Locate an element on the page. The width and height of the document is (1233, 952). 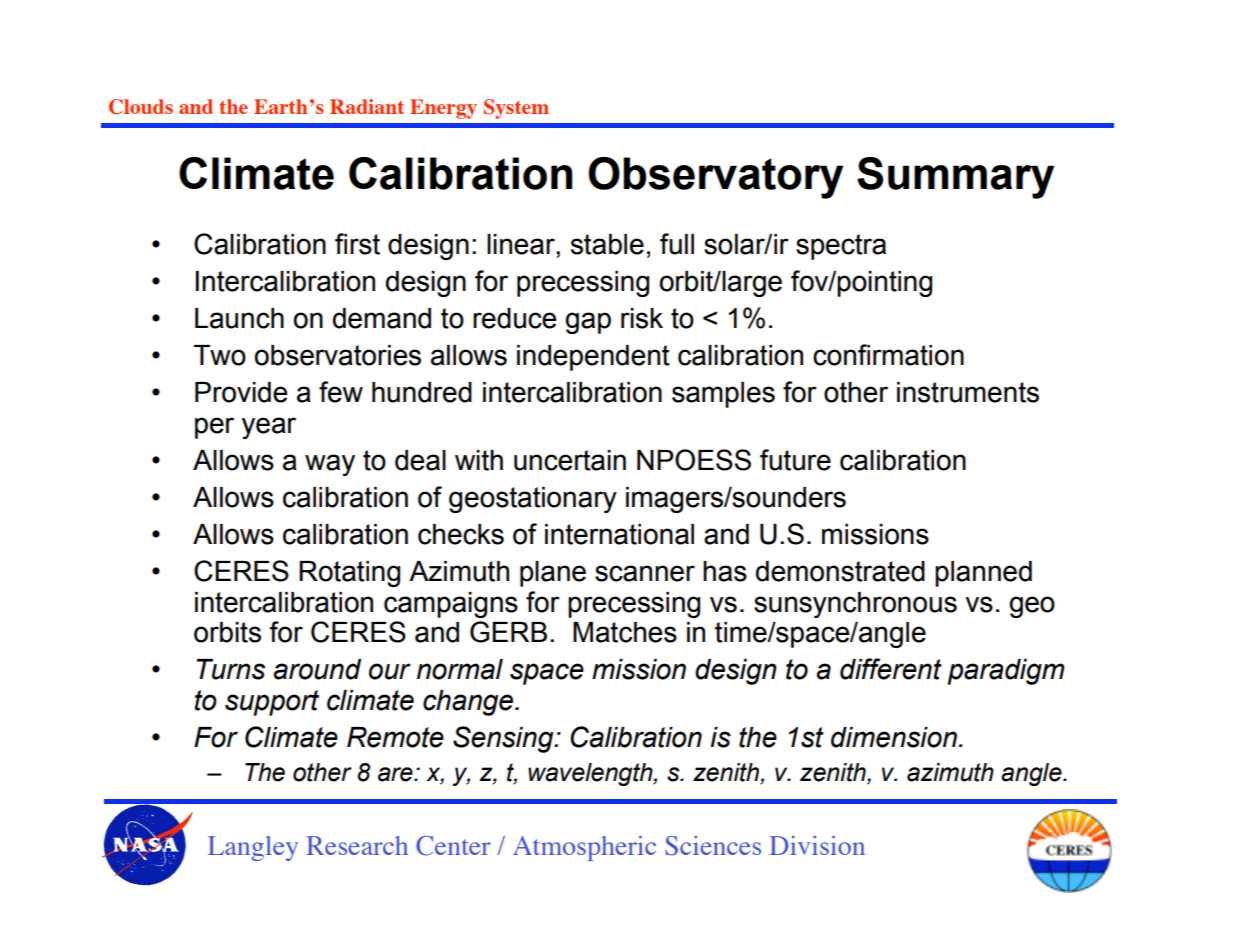
uncertain is located at coordinates (570, 460).
